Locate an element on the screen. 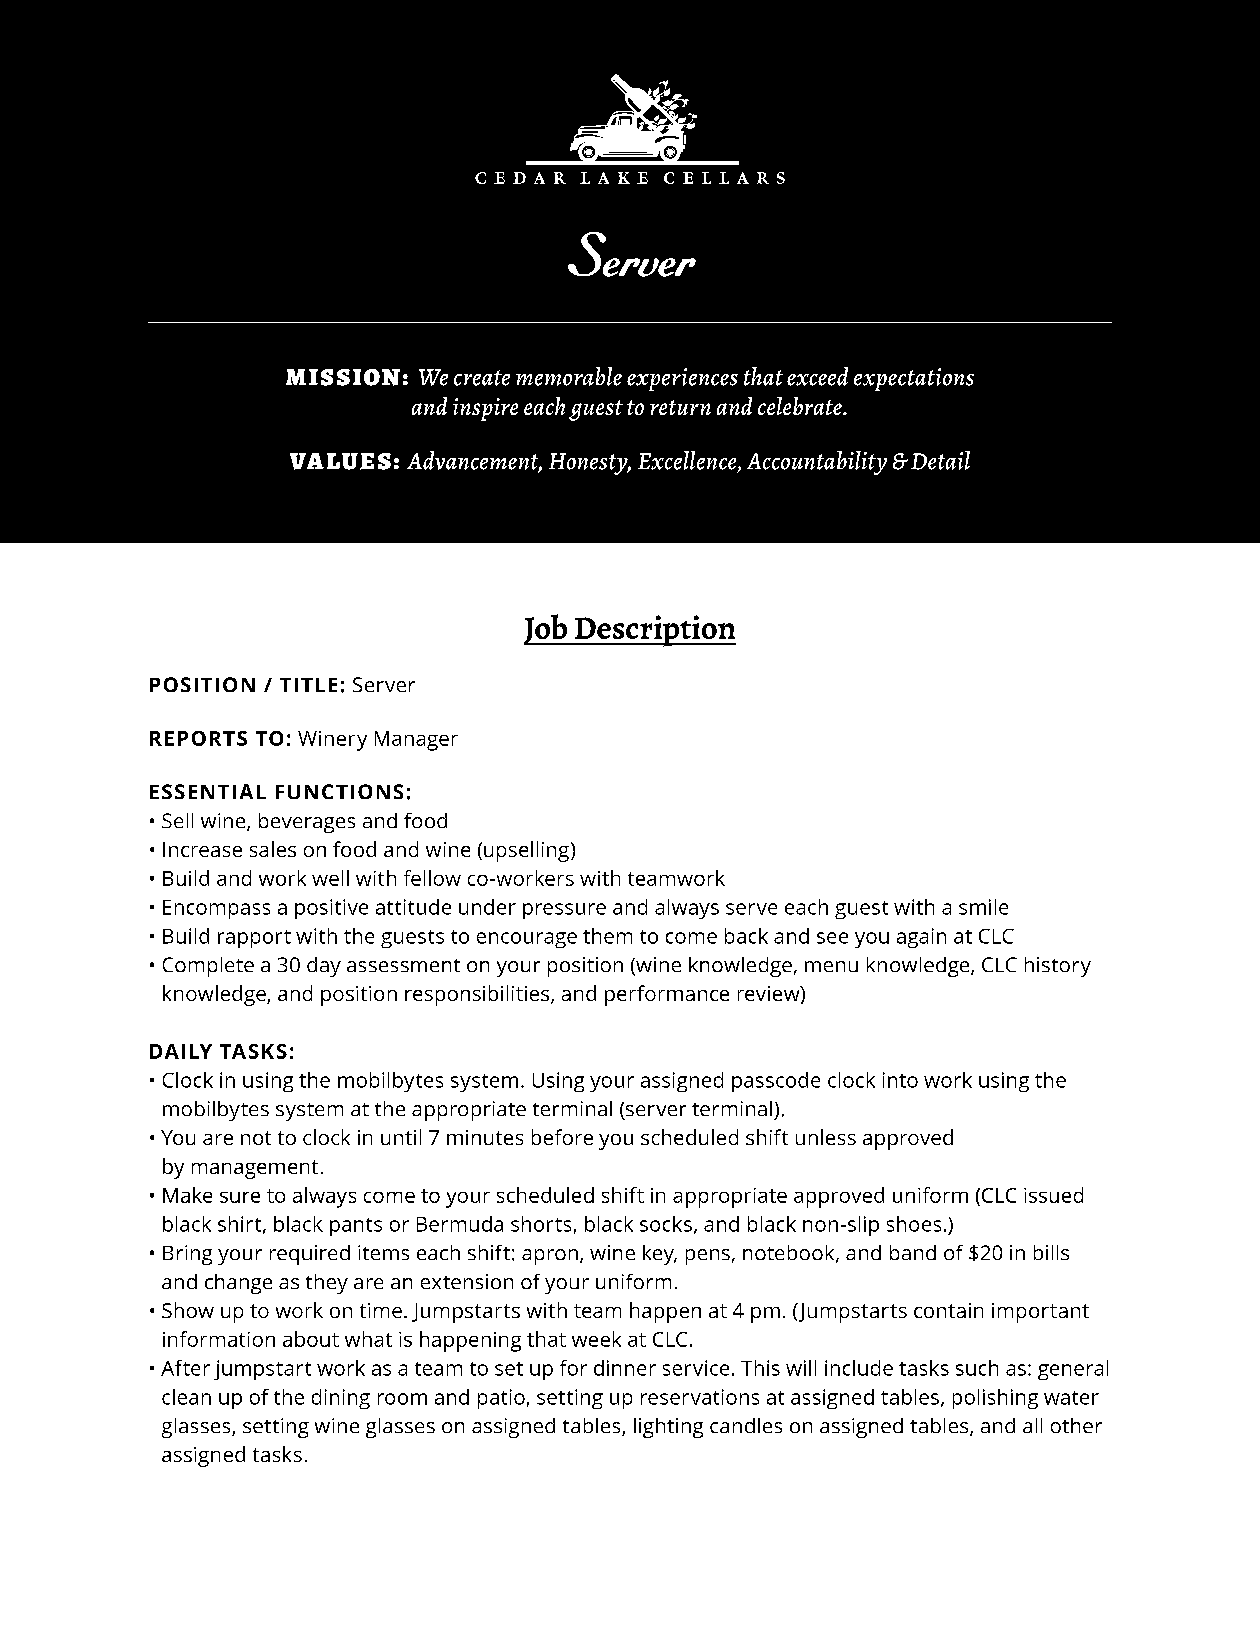 The image size is (1260, 1630). positive is located at coordinates (331, 909).
